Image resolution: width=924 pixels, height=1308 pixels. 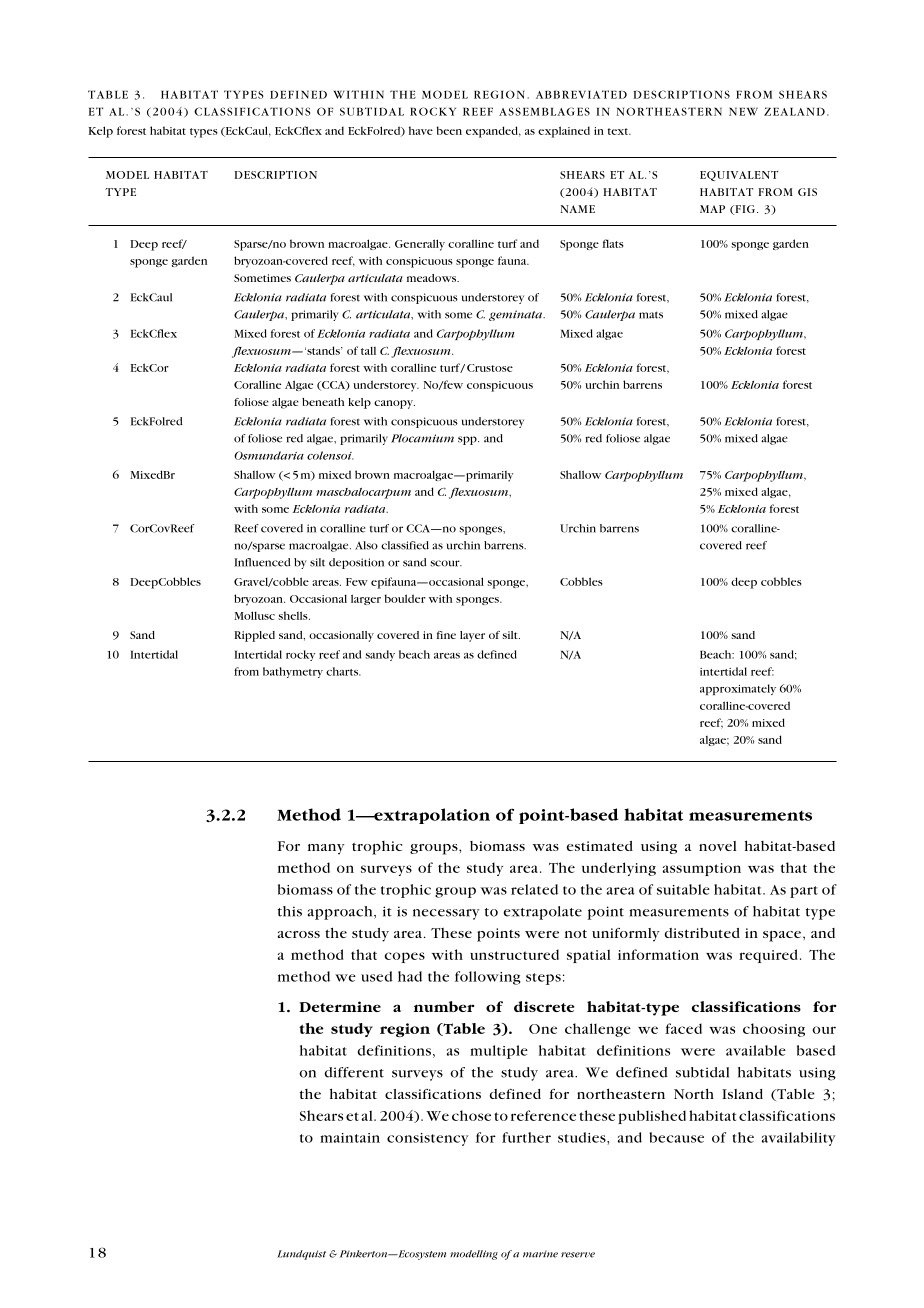 What do you see at coordinates (350, 1138) in the document?
I see `maintain` at bounding box center [350, 1138].
